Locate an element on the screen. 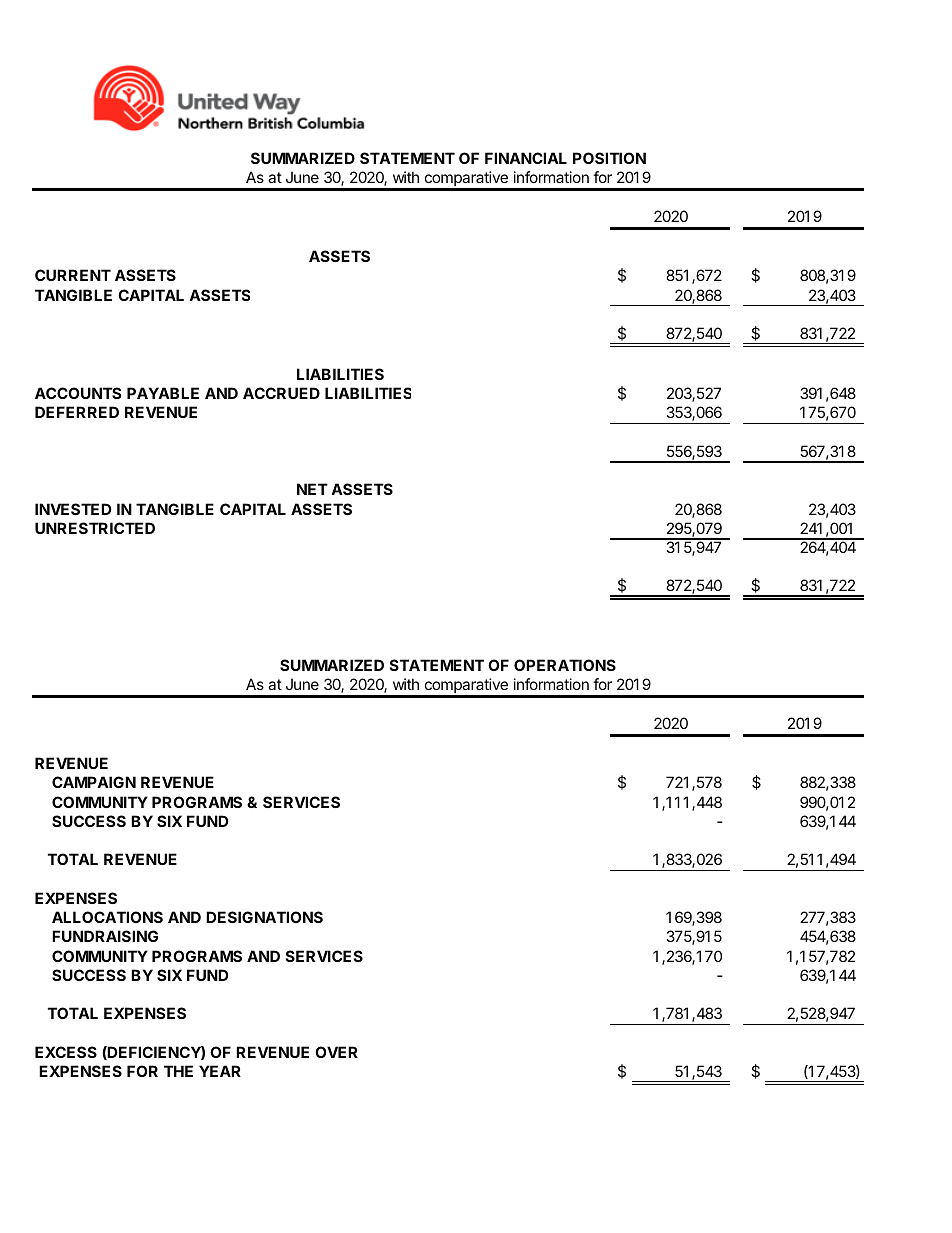  INVESTED is located at coordinates (73, 509).
